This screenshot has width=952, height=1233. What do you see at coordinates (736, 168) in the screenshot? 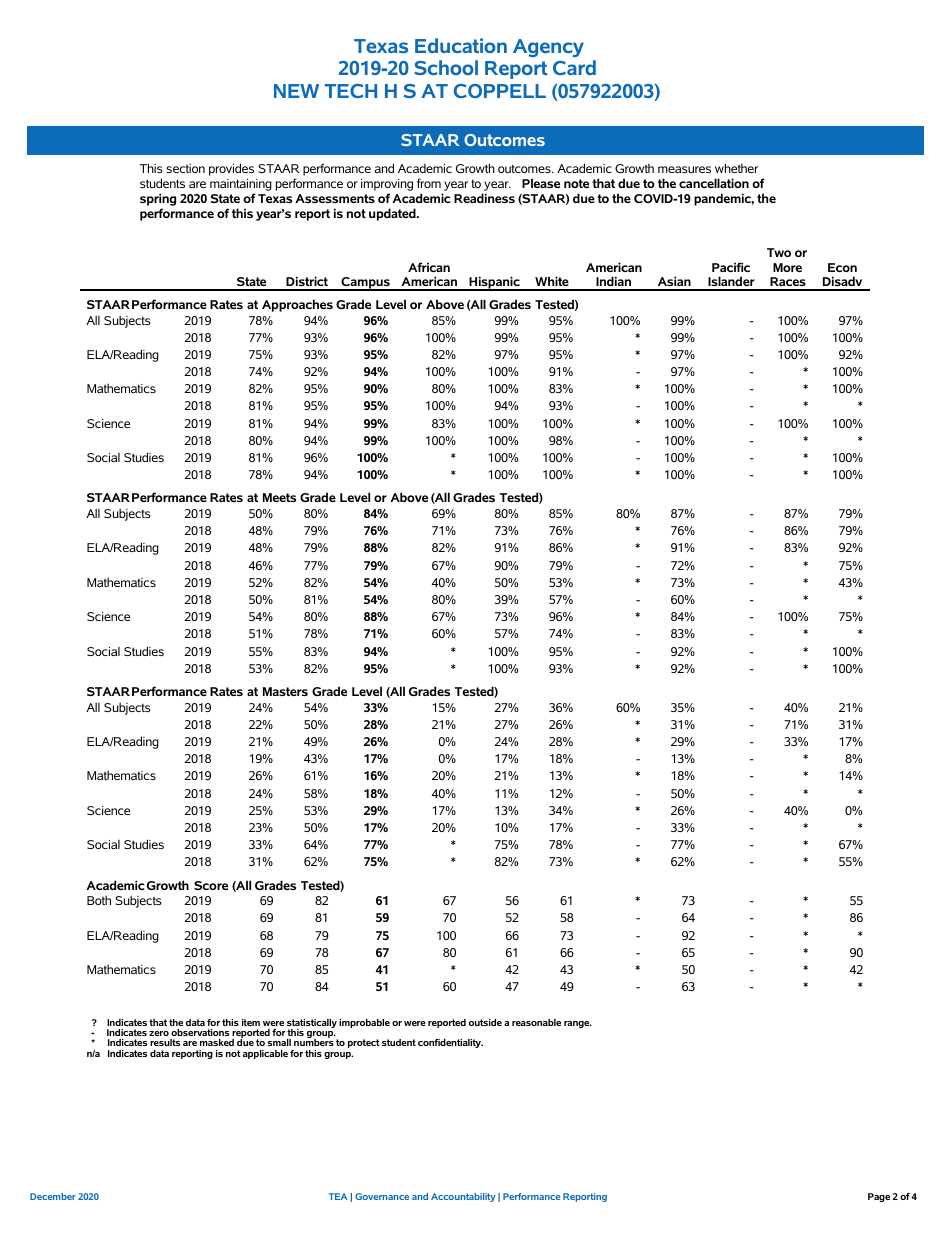
I see `whether` at bounding box center [736, 168].
